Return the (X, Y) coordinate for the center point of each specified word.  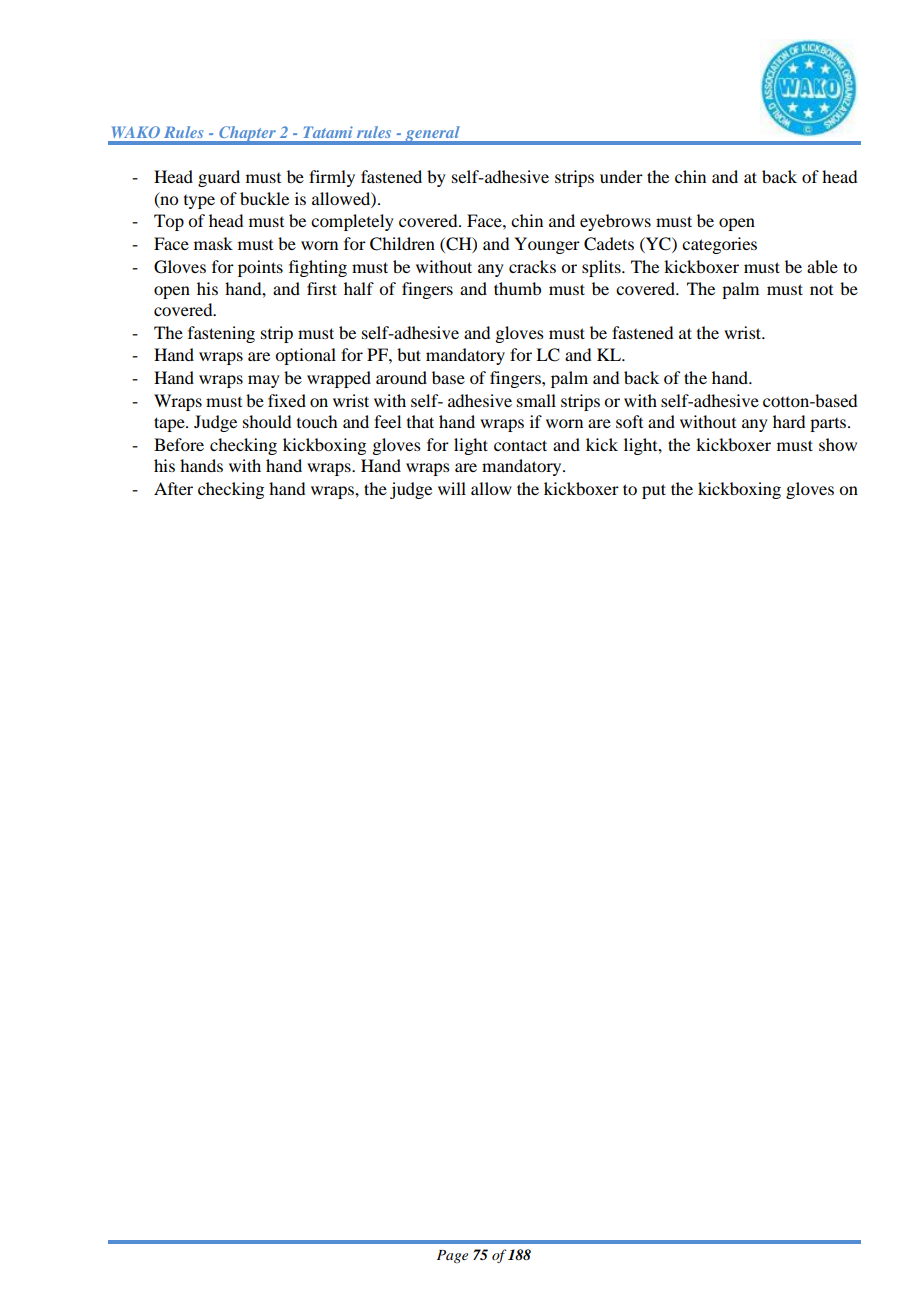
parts (828, 425)
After (173, 488)
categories (719, 245)
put (654, 491)
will (452, 488)
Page (452, 1256)
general (432, 135)
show (838, 444)
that (420, 421)
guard (219, 178)
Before (179, 444)
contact (520, 445)
